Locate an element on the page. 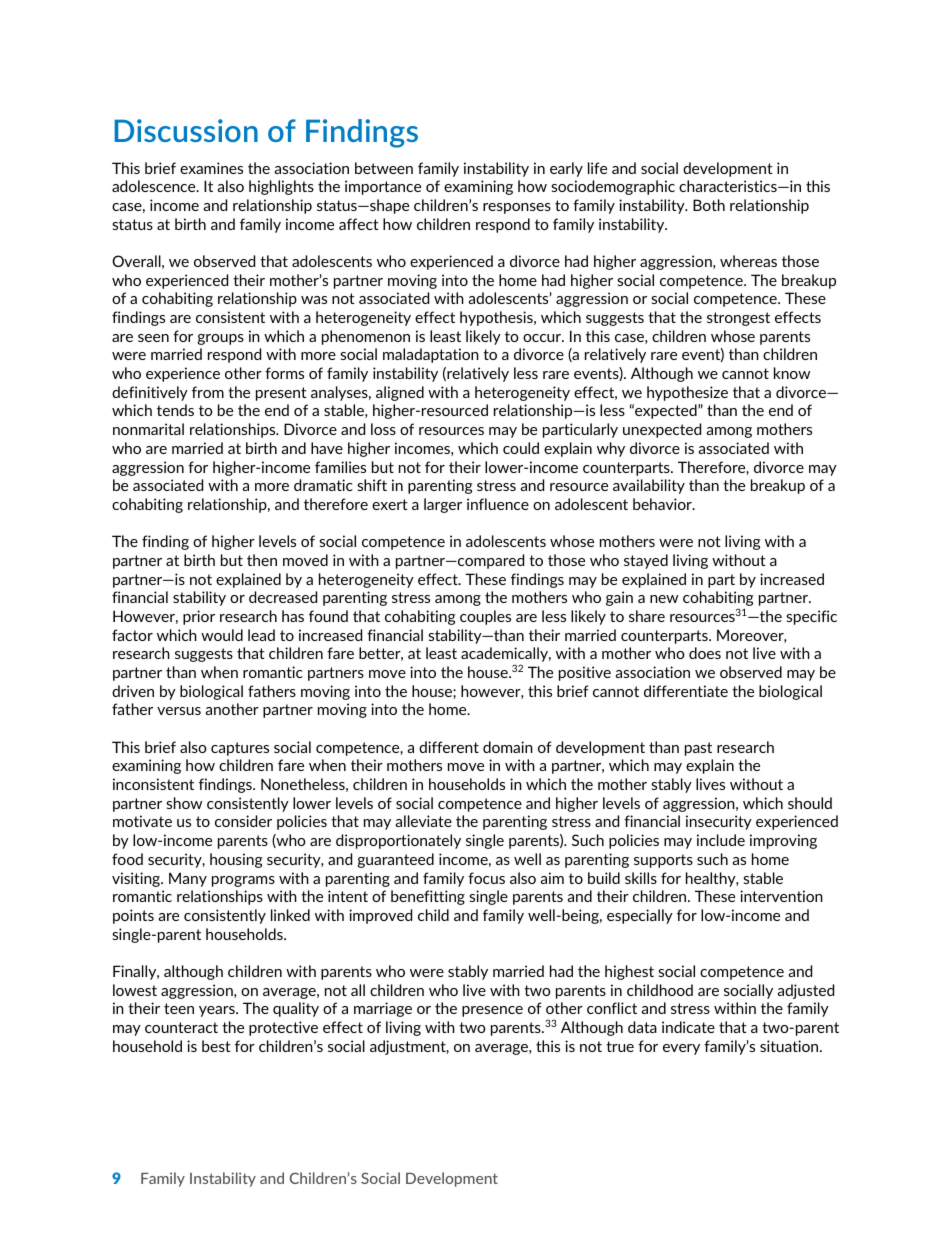 The width and height of the page is (952, 1233). between is located at coordinates (384, 168).
